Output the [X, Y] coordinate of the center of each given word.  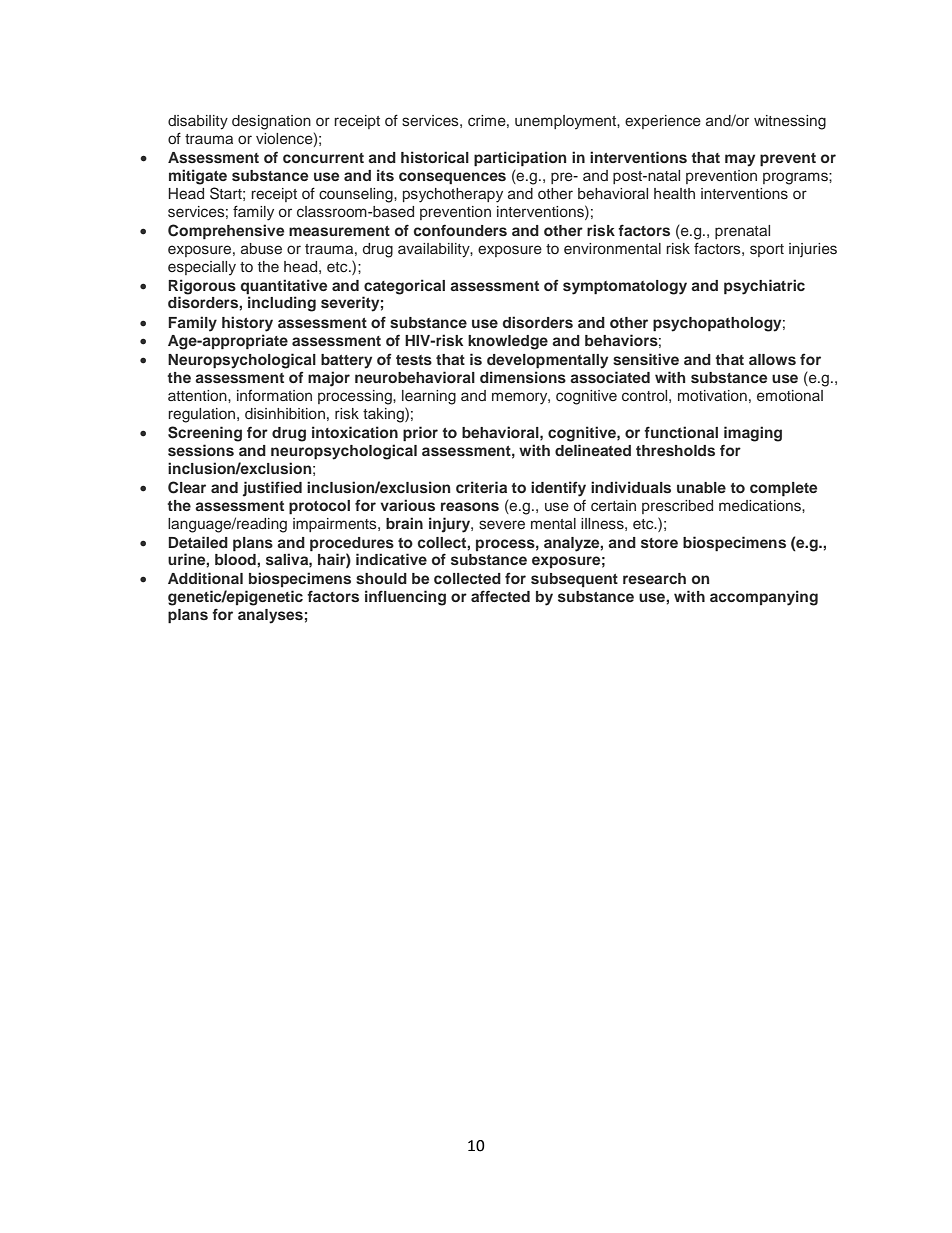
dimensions [523, 377]
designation [271, 122]
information [274, 395]
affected [500, 596]
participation [520, 158]
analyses [270, 616]
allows [772, 359]
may [740, 160]
